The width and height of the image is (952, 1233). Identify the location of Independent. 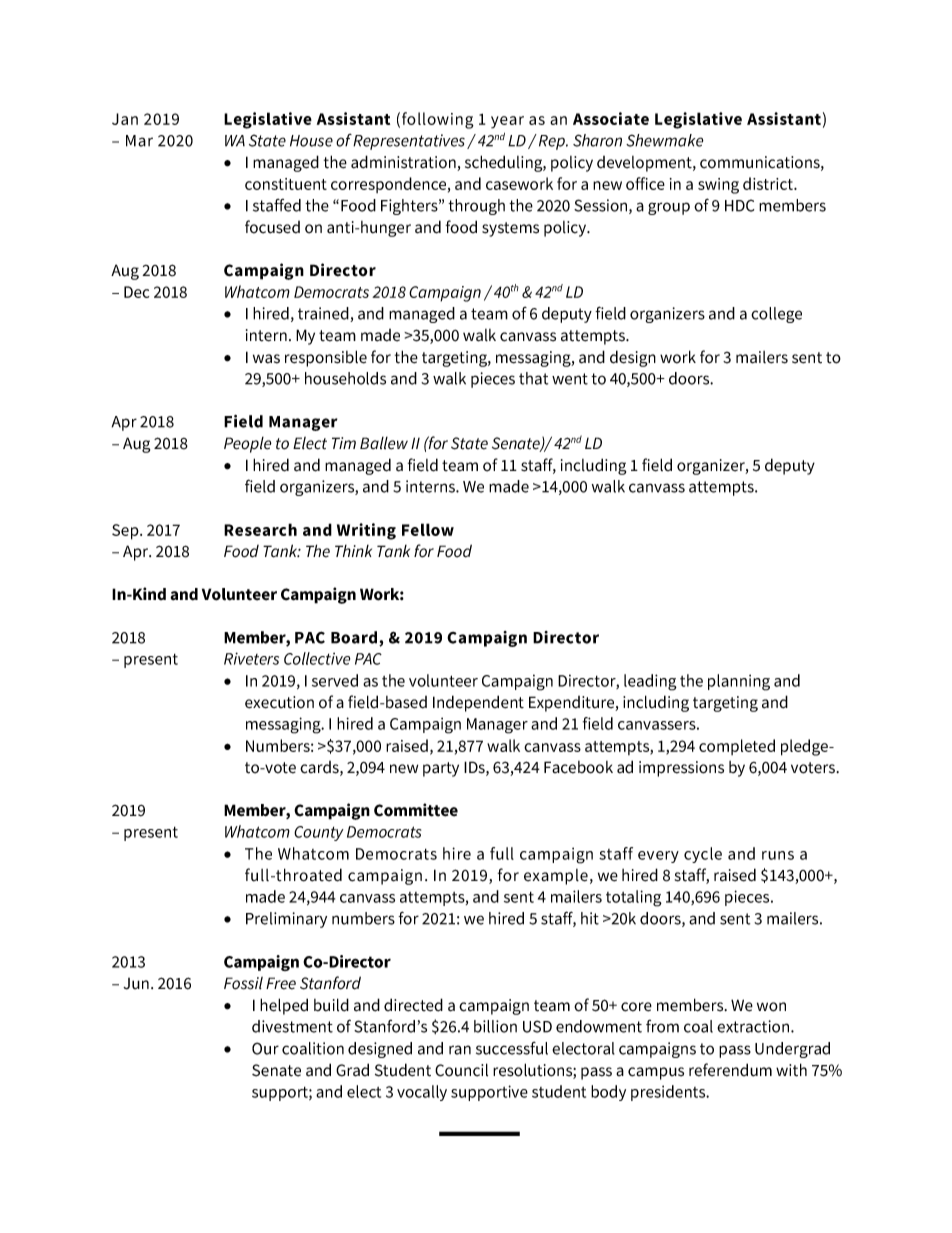
(478, 703).
